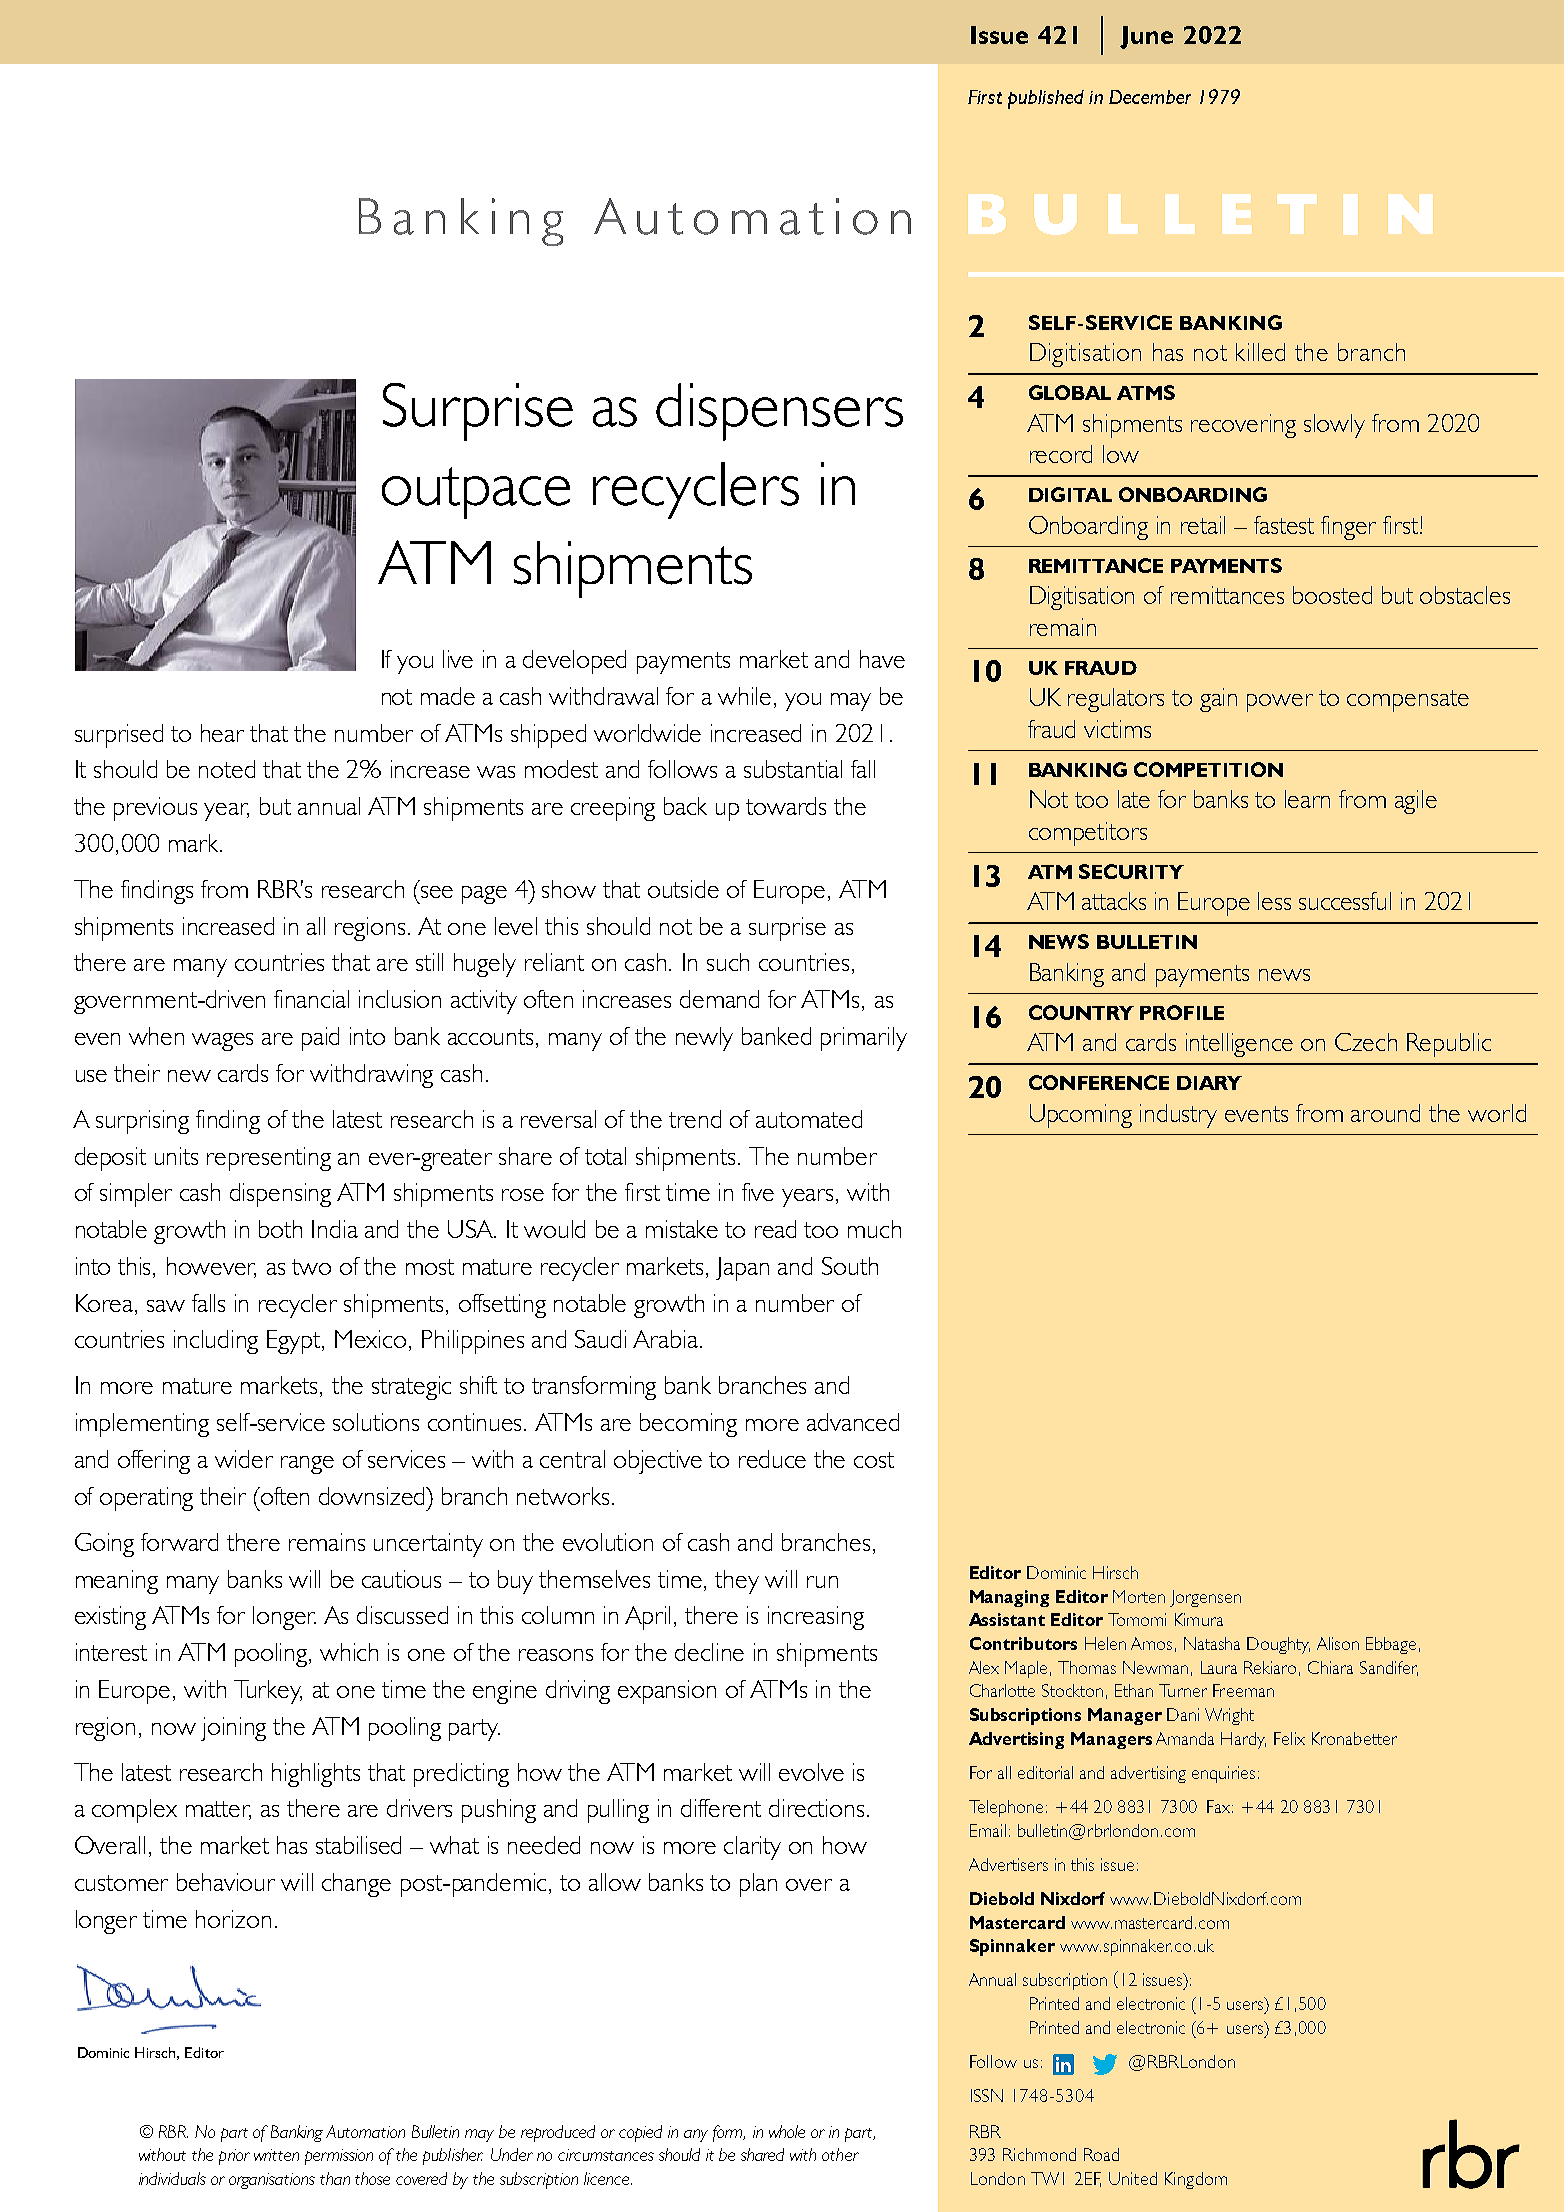 The width and height of the document is (1564, 2212). Describe the element at coordinates (1133, 2178) in the document. I see `United` at that location.
